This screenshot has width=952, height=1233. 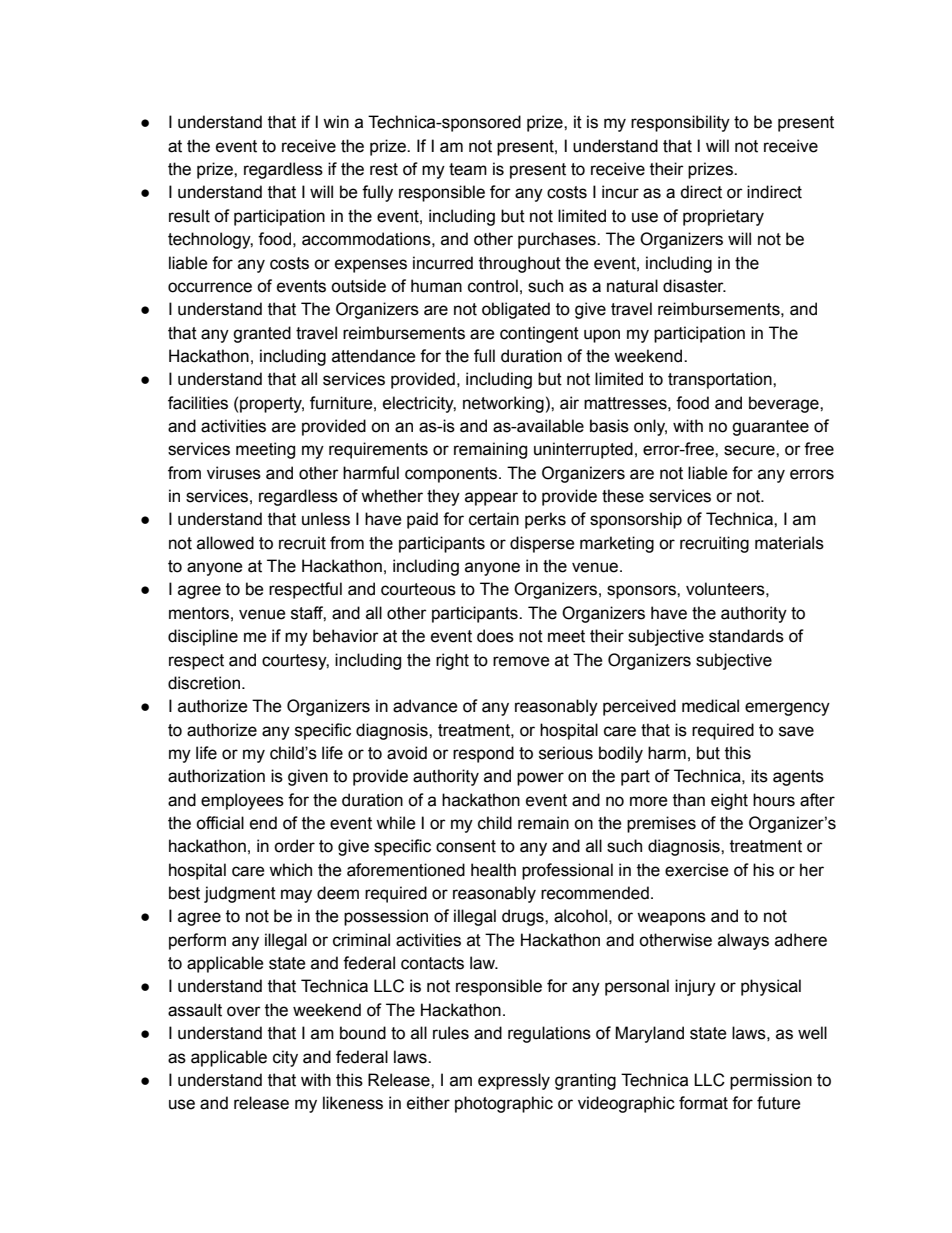 I want to click on order, so click(x=294, y=846).
